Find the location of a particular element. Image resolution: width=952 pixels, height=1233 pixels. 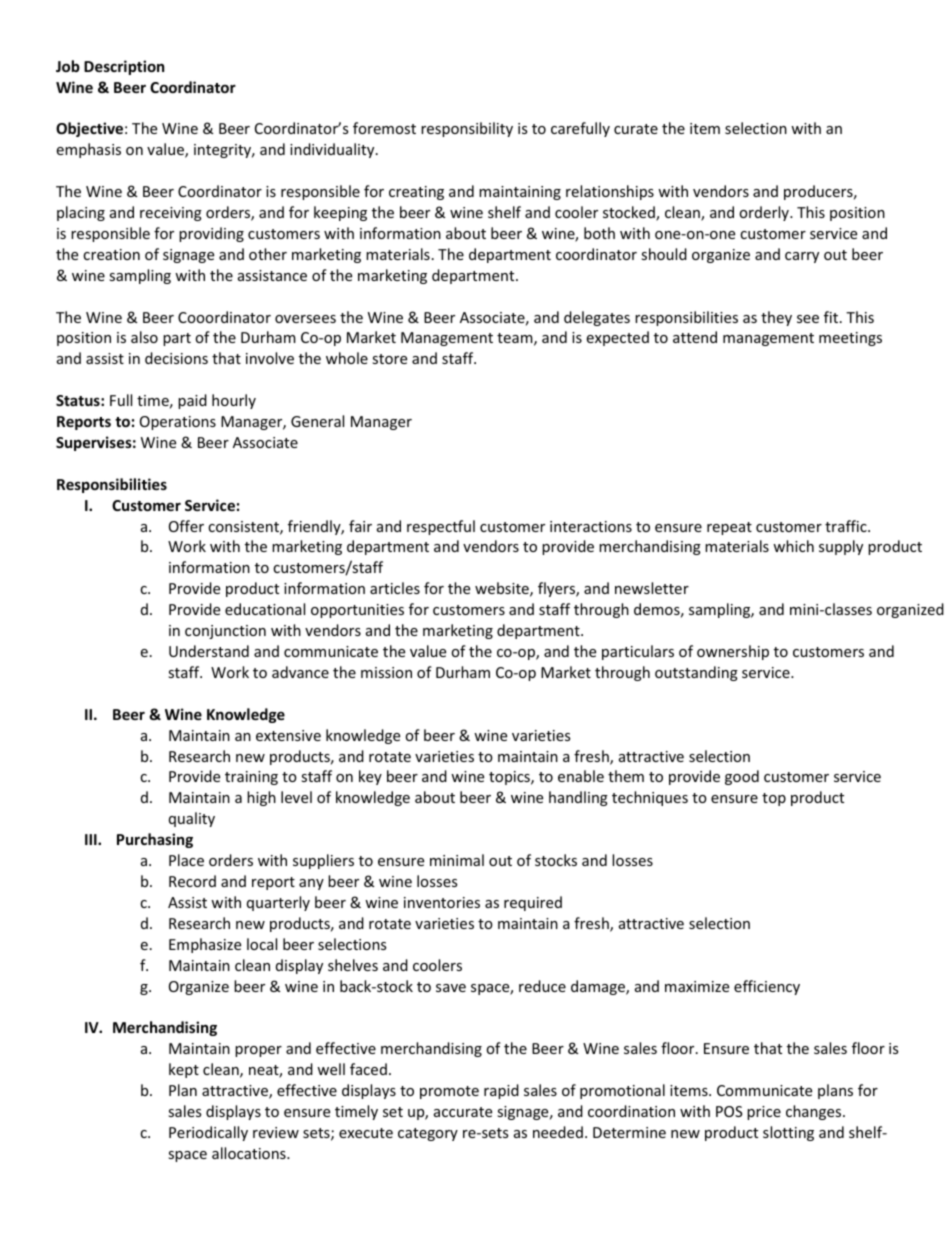

ownership is located at coordinates (733, 652).
